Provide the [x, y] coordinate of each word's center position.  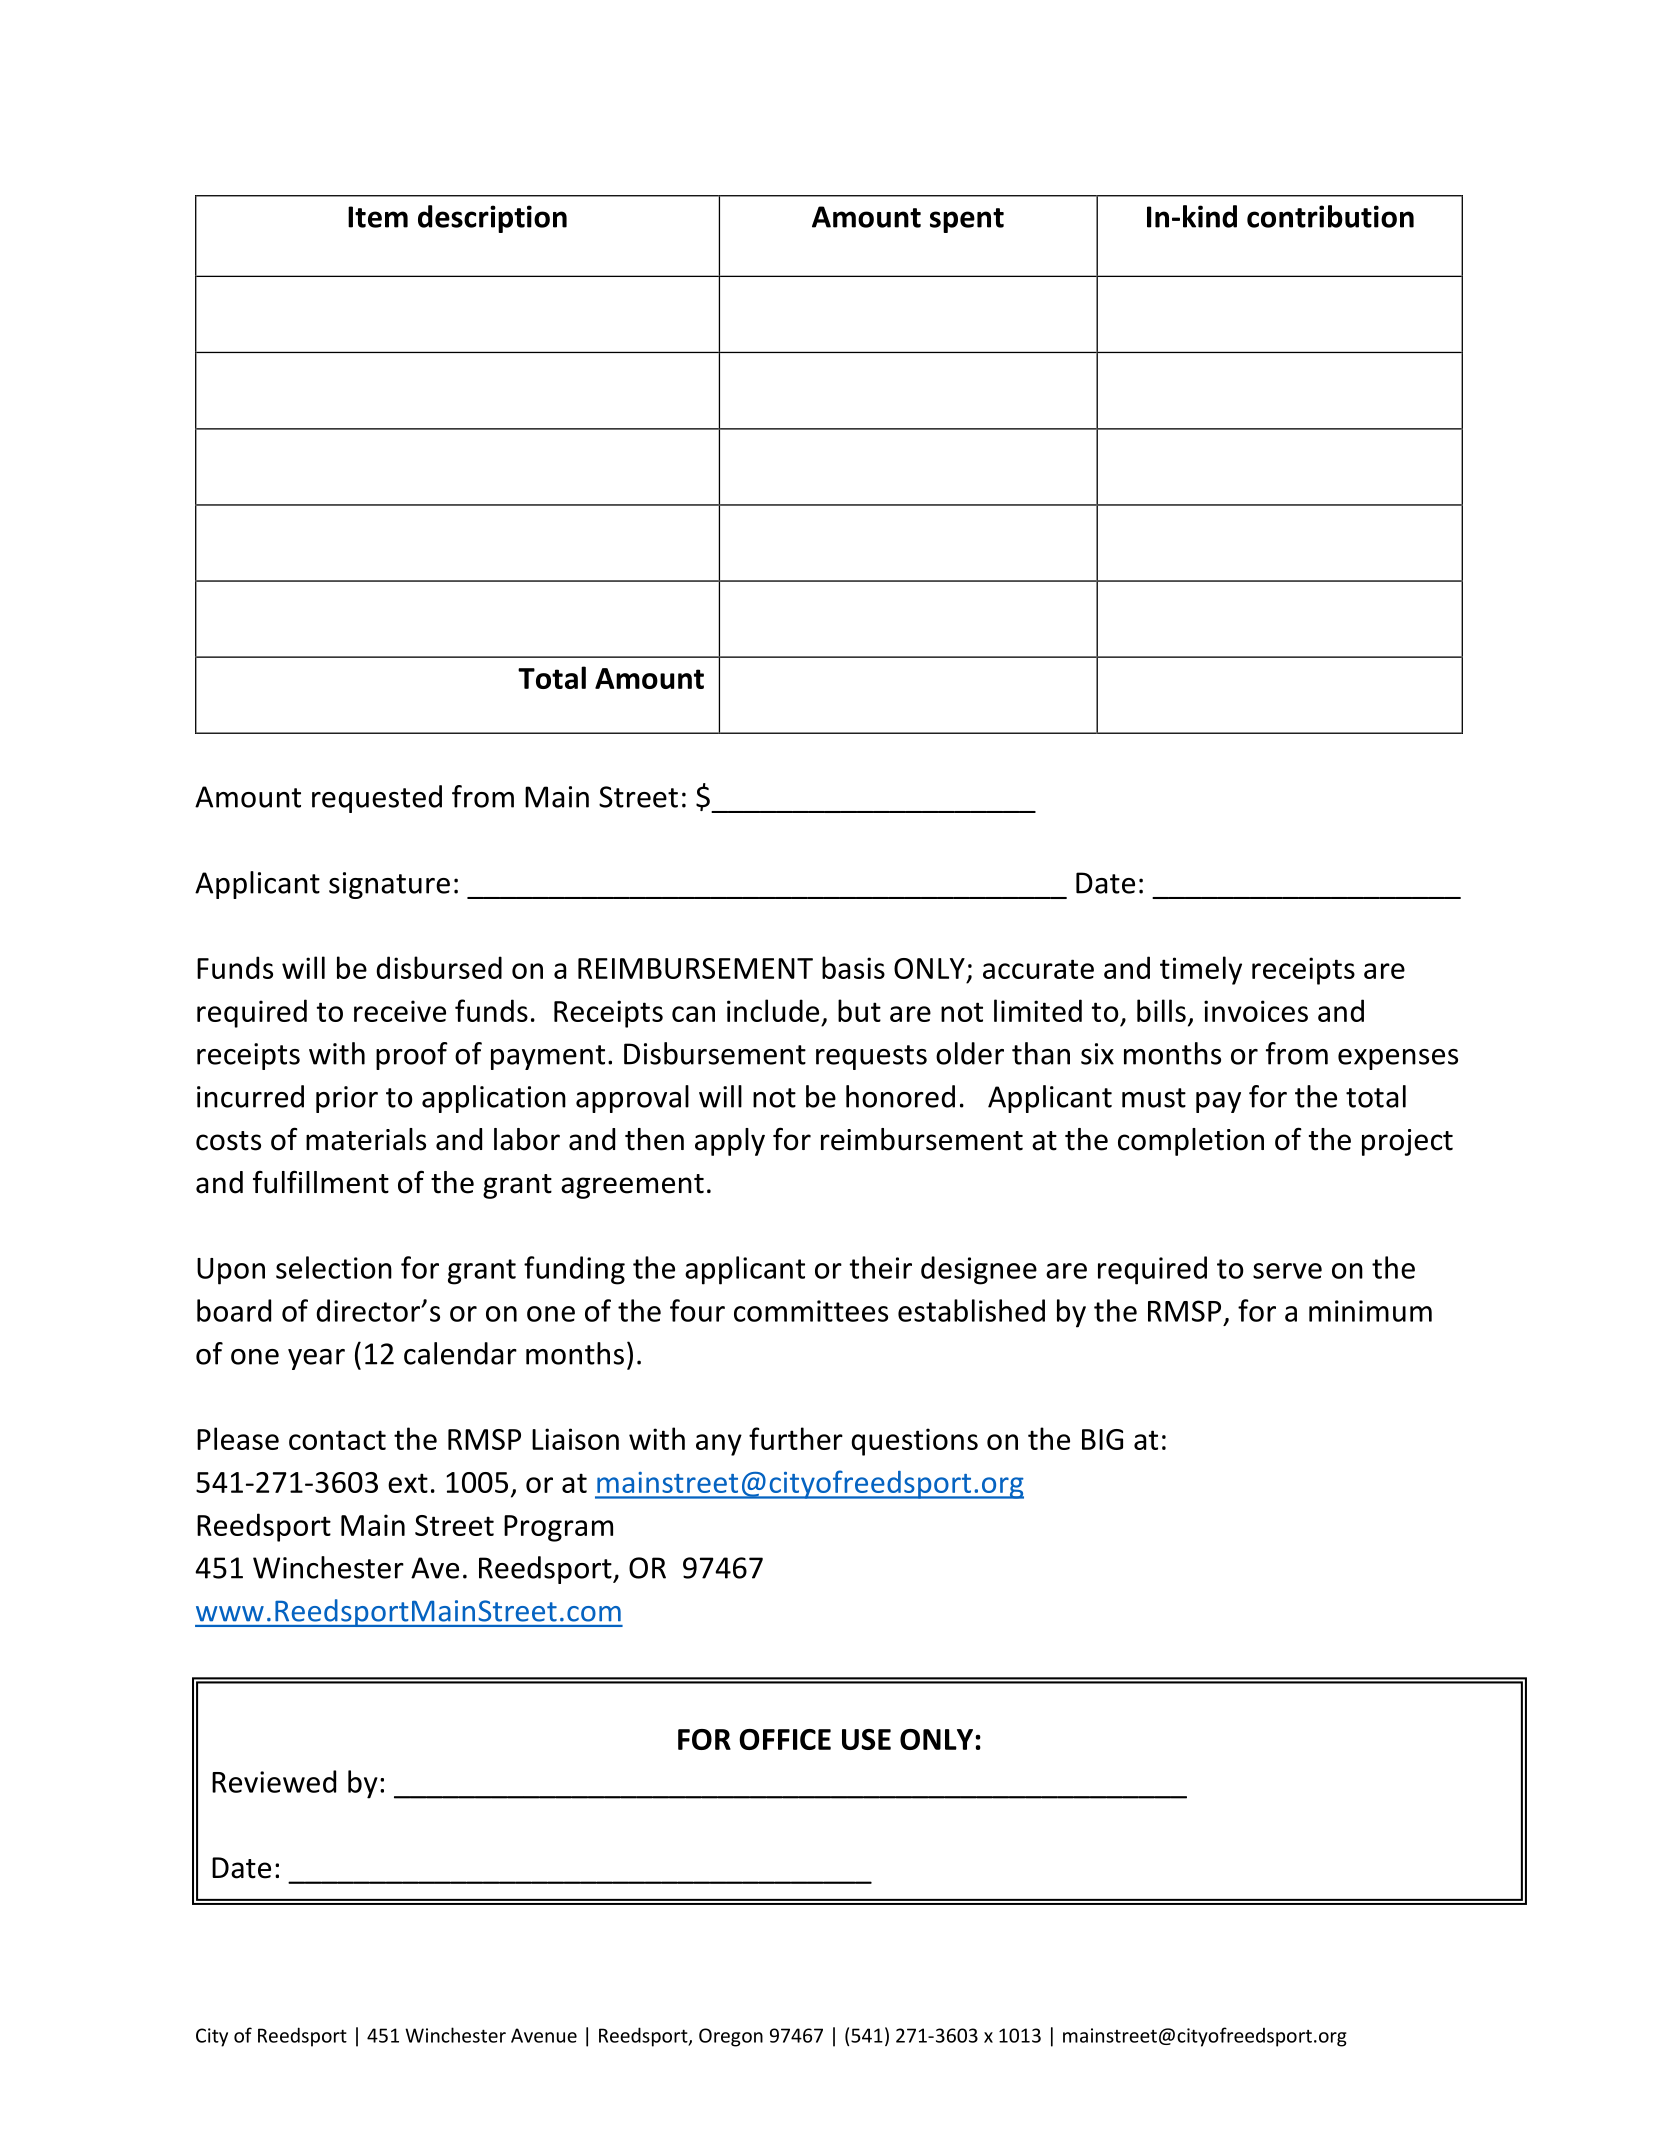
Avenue [544, 2035]
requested [377, 799]
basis [853, 967]
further [796, 1438]
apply [730, 1142]
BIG [1102, 1439]
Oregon [731, 2037]
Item [378, 217]
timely [1201, 970]
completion [1191, 1142]
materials [366, 1139]
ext [408, 1483]
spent [967, 220]
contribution [1330, 216]
